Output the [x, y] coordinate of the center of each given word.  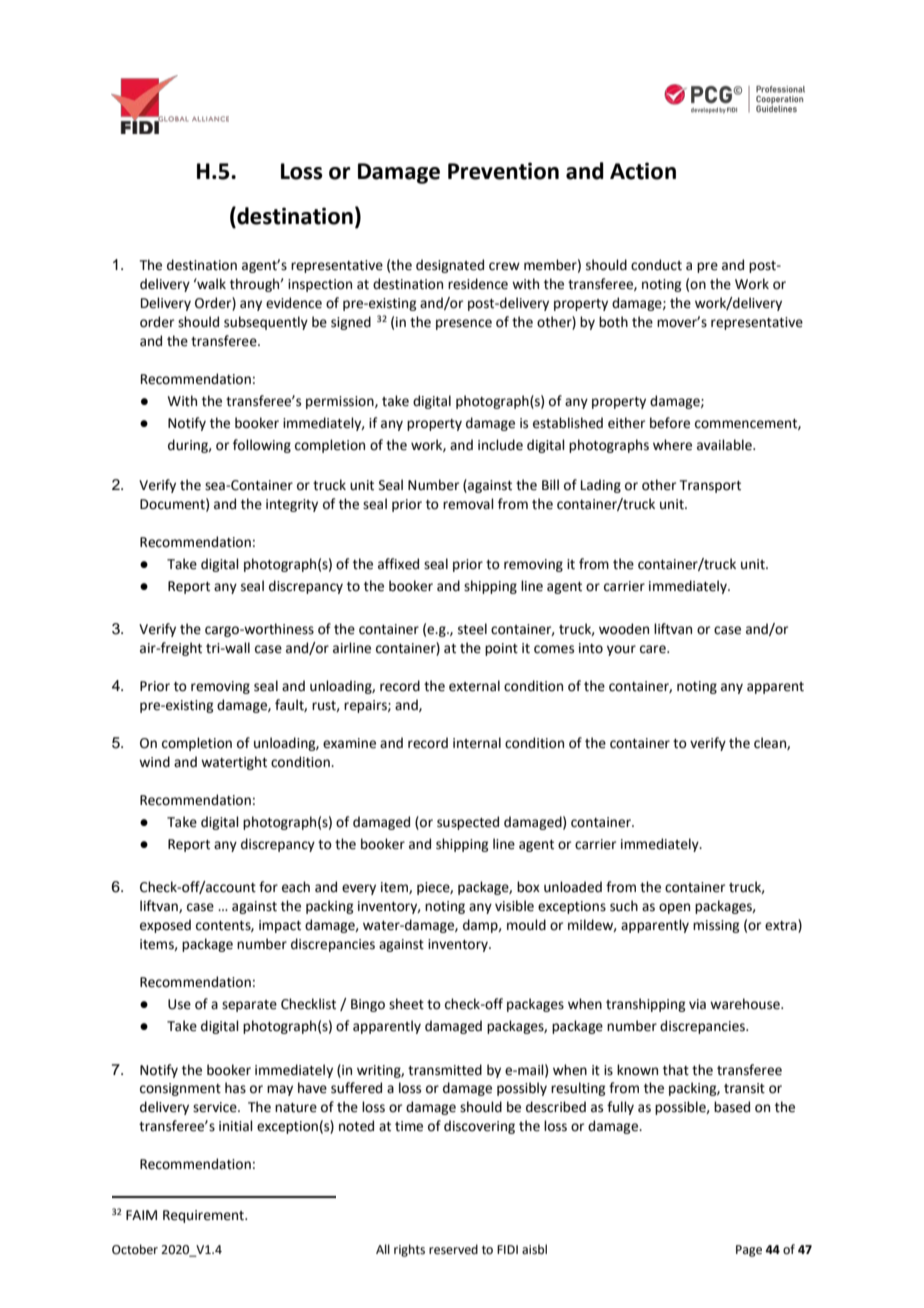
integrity [292, 505]
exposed [165, 926]
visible [514, 906]
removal [468, 504]
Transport [710, 486]
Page [749, 1251]
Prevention [503, 171]
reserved [453, 1249]
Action [643, 171]
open [674, 908]
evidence [294, 303]
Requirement [204, 1216]
